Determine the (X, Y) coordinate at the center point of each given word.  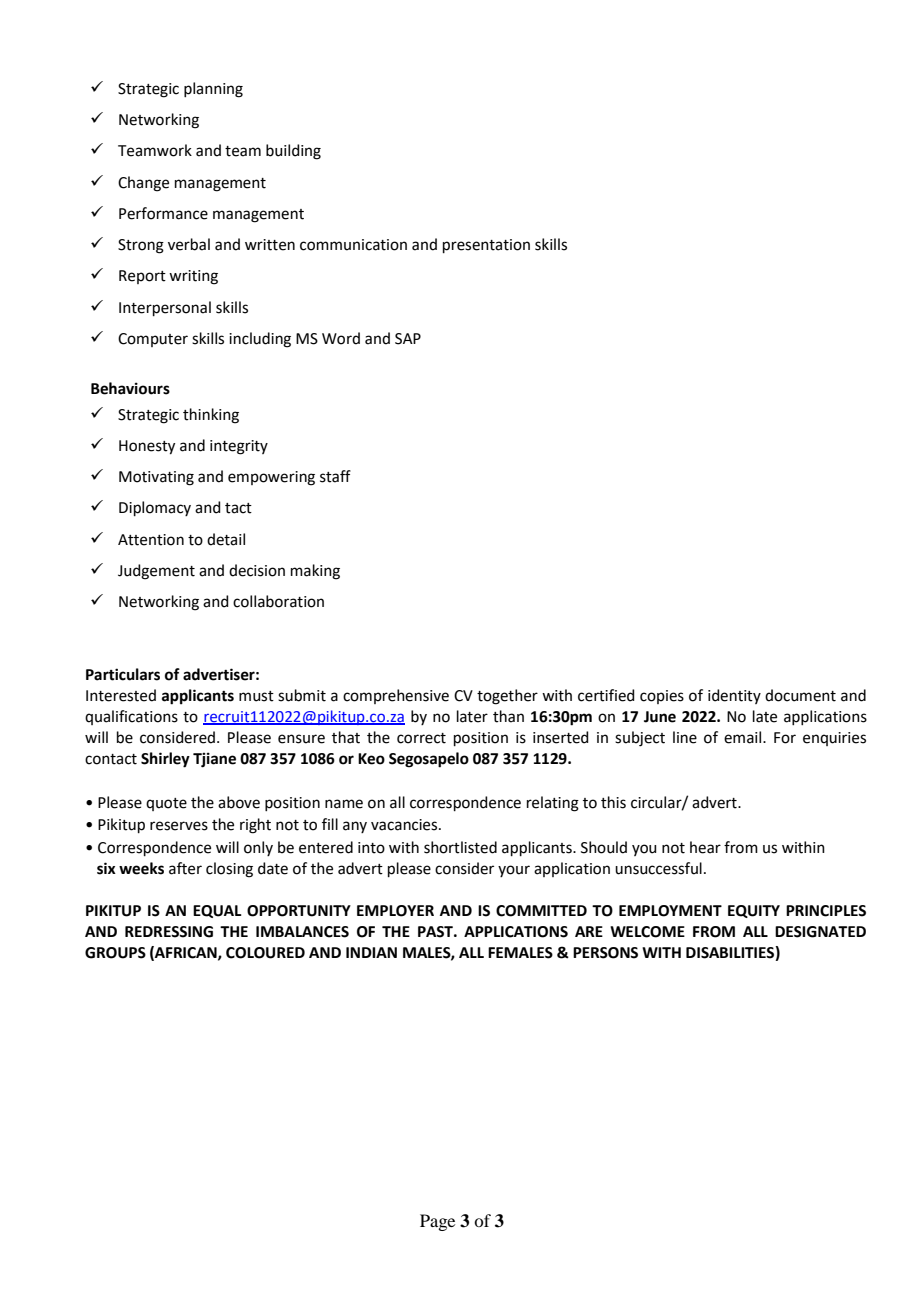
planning (213, 90)
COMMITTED (541, 911)
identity (734, 696)
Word (341, 338)
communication (353, 245)
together (507, 697)
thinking (211, 416)
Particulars (123, 674)
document (800, 695)
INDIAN (371, 952)
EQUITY (754, 911)
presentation (486, 246)
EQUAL (217, 911)
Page (437, 1222)
